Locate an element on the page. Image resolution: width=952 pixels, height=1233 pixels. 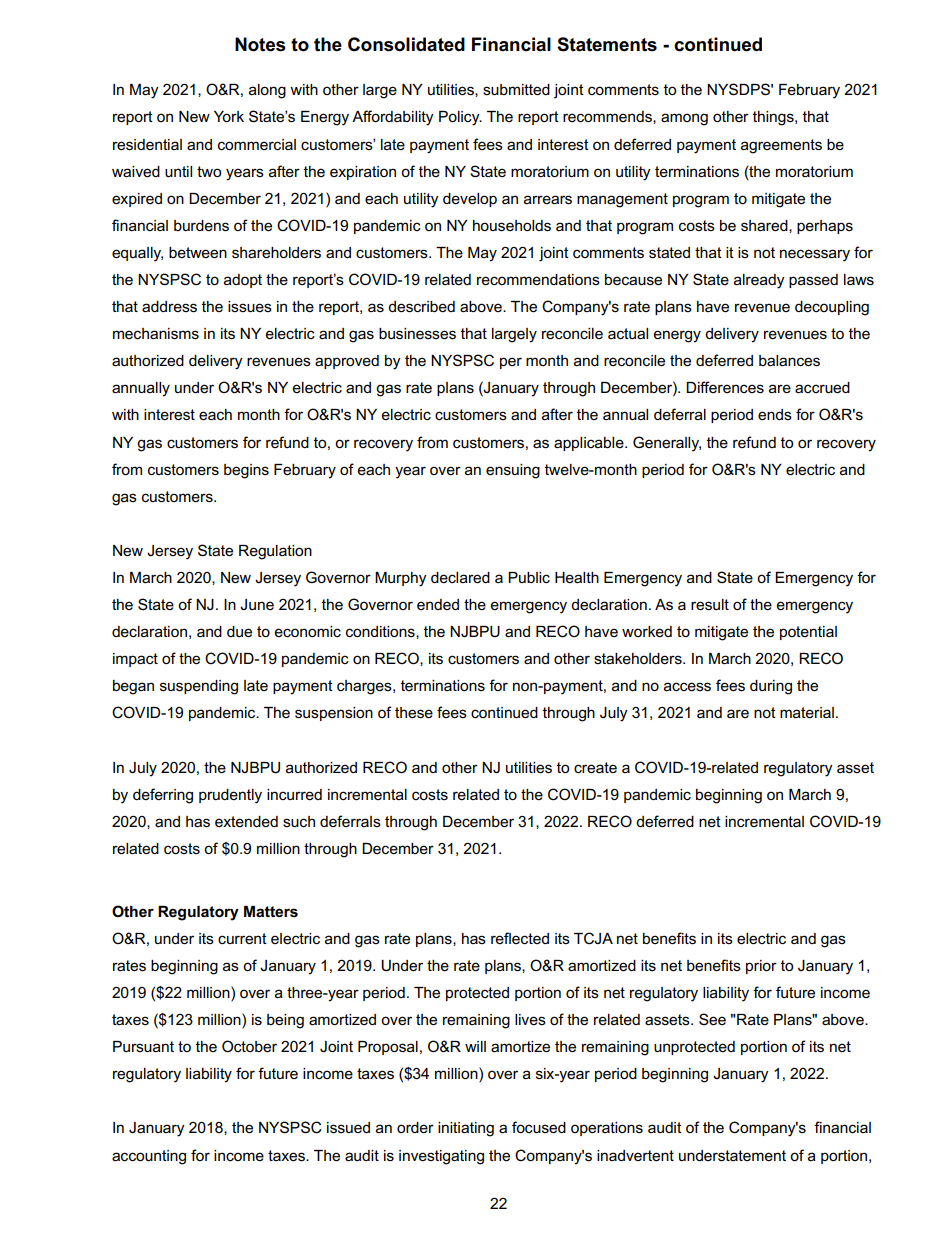
potential is located at coordinates (808, 633).
